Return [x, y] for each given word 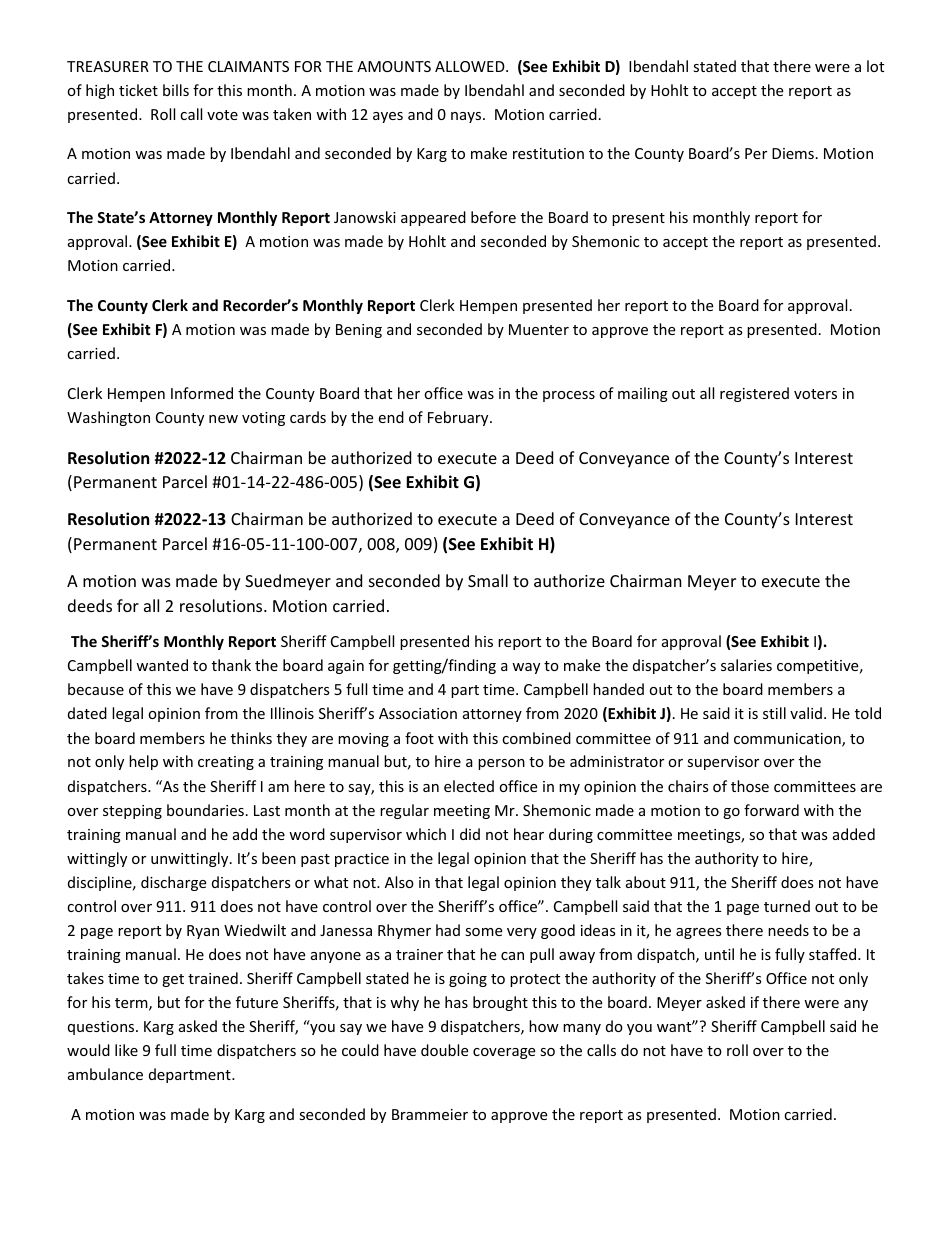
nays [467, 117]
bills [176, 90]
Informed [202, 393]
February [459, 418]
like [126, 1050]
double [444, 1050]
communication [788, 740]
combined [536, 738]
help [143, 762]
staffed [834, 954]
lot [875, 66]
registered [754, 394]
